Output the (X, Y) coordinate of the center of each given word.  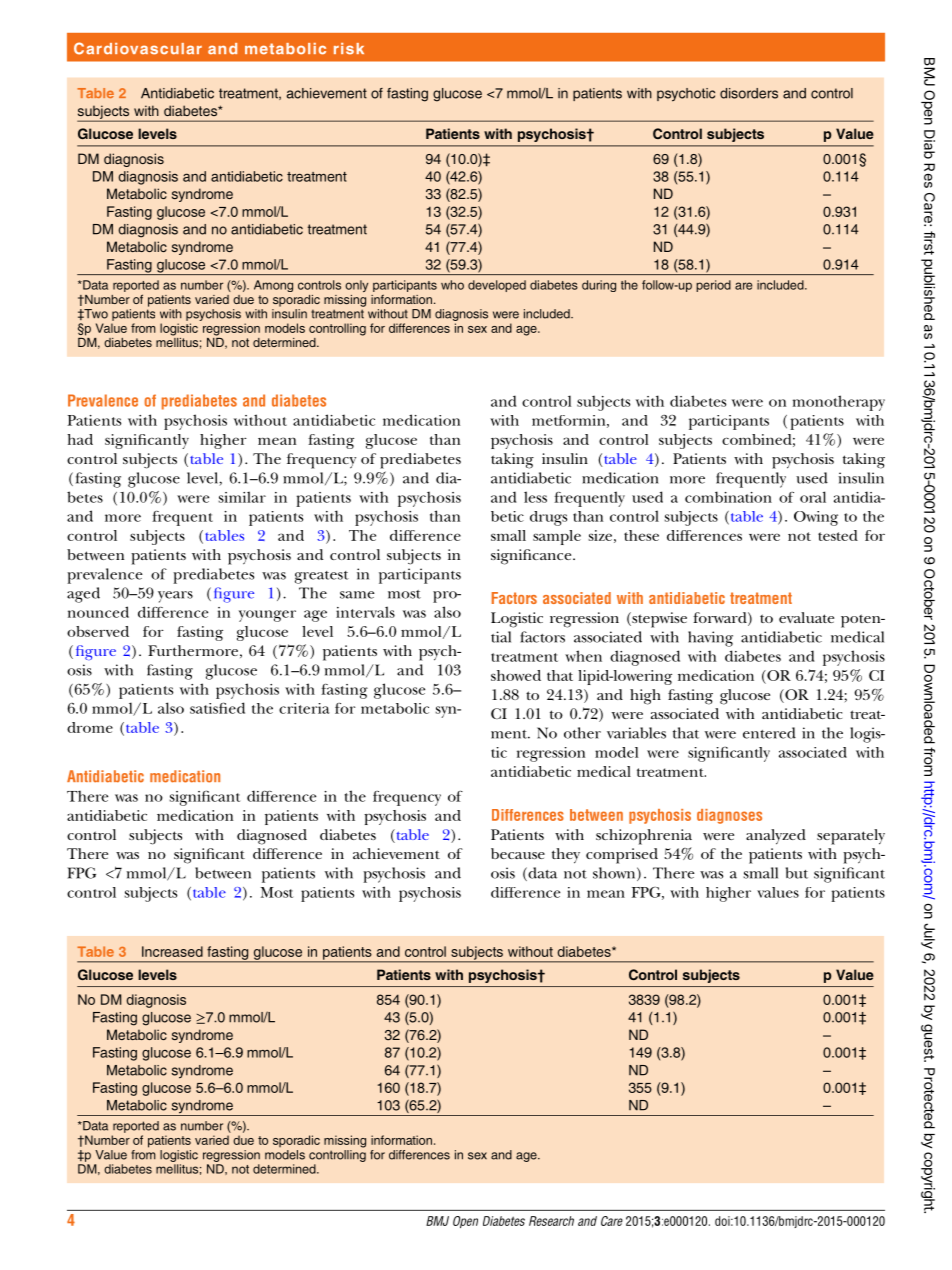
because (518, 853)
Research (551, 1221)
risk (349, 49)
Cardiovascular (138, 48)
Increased (172, 951)
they (566, 856)
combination (728, 497)
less (535, 497)
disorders (749, 93)
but (797, 873)
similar (242, 497)
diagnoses (729, 816)
